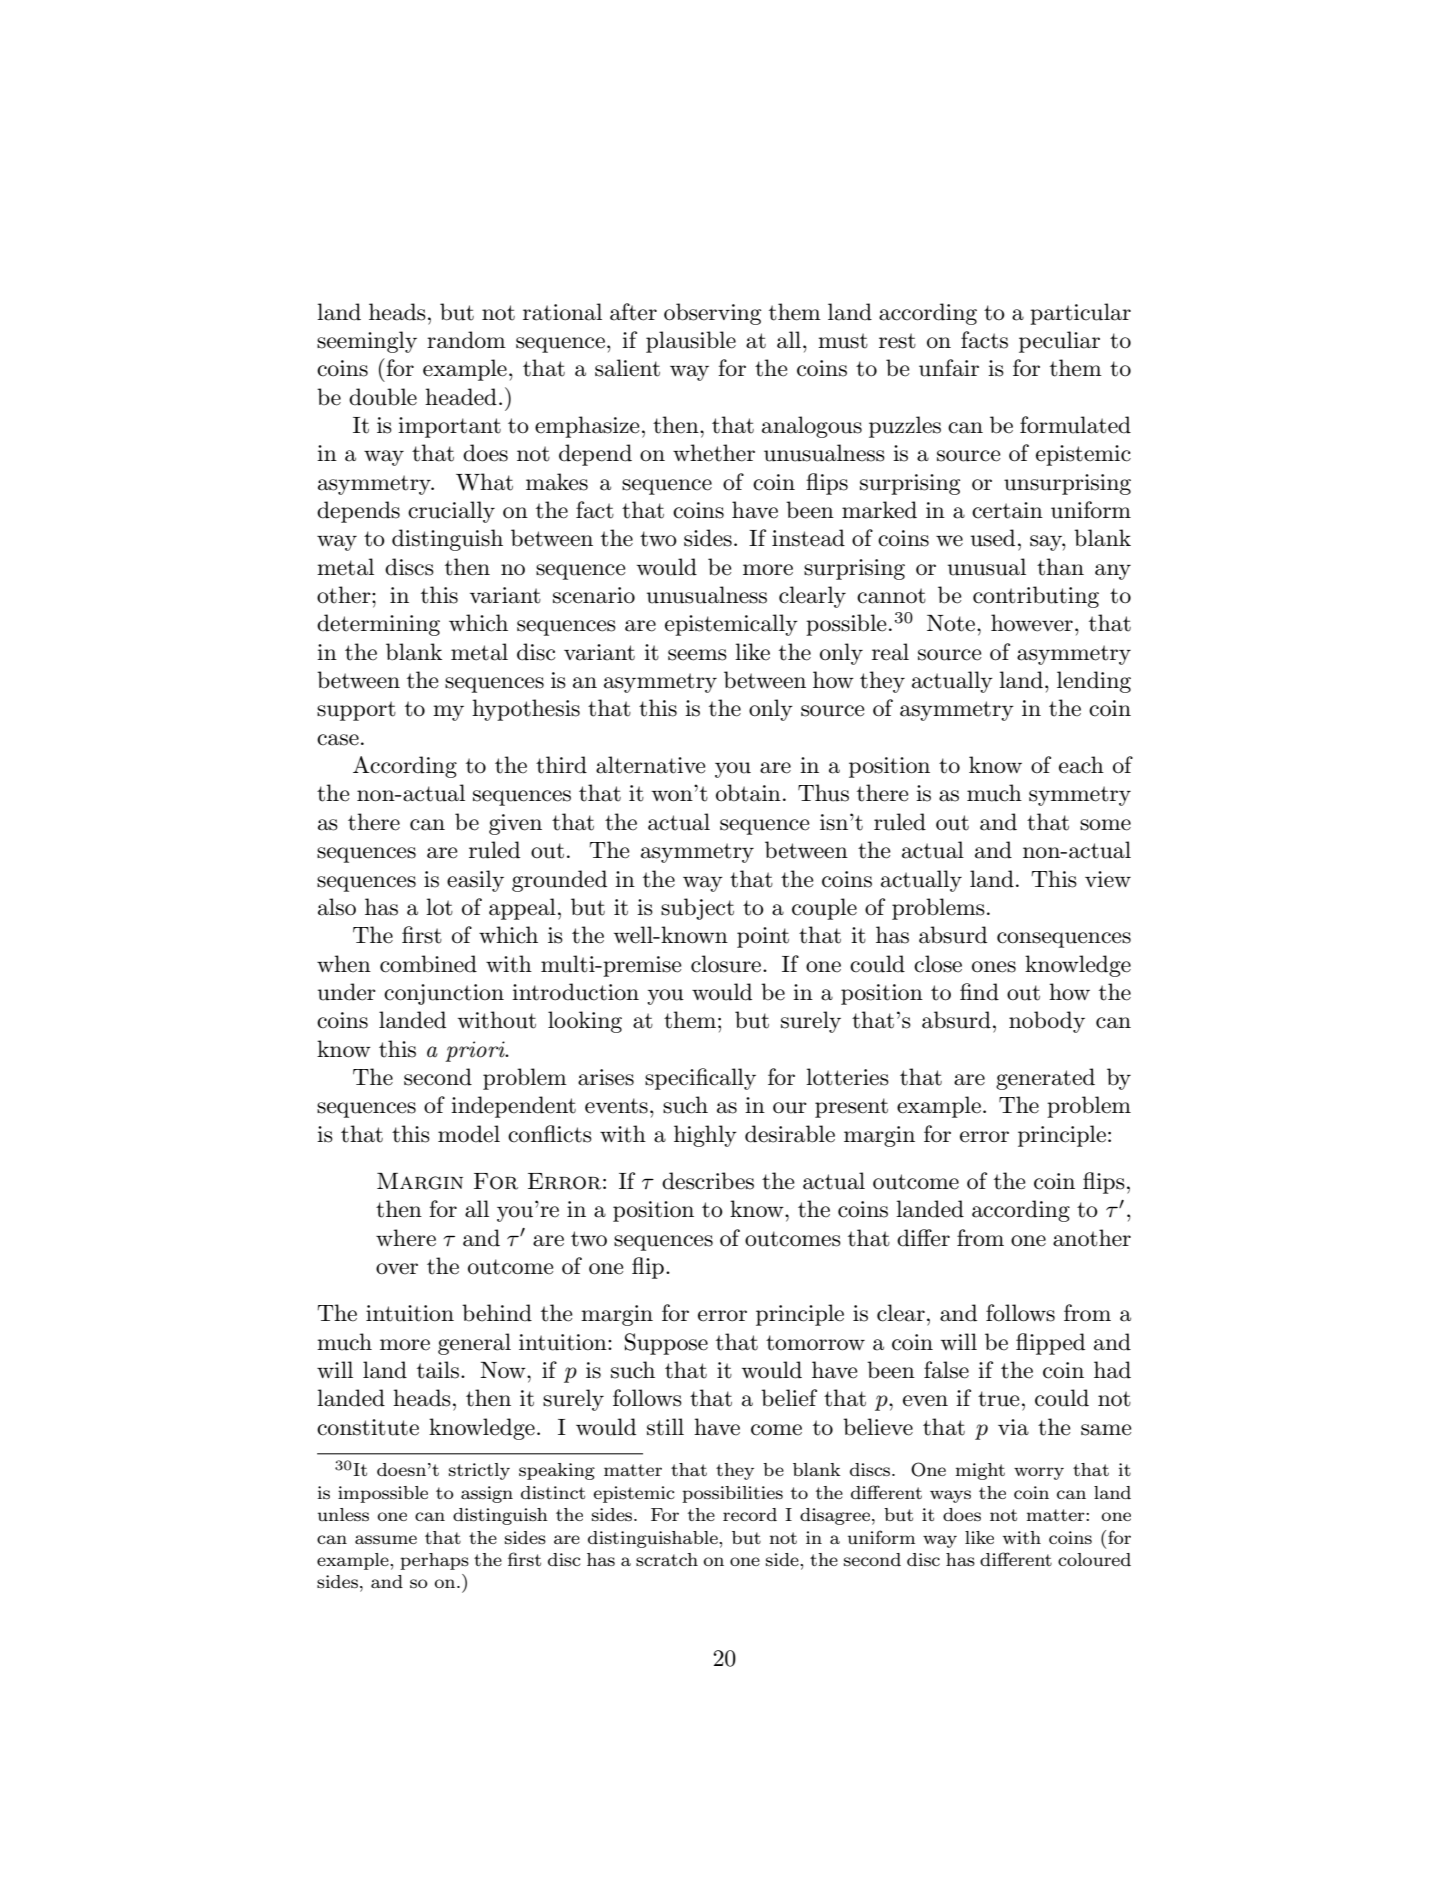 The height and width of the image is (1878, 1451). What do you see at coordinates (748, 793) in the image?
I see `obtain` at bounding box center [748, 793].
